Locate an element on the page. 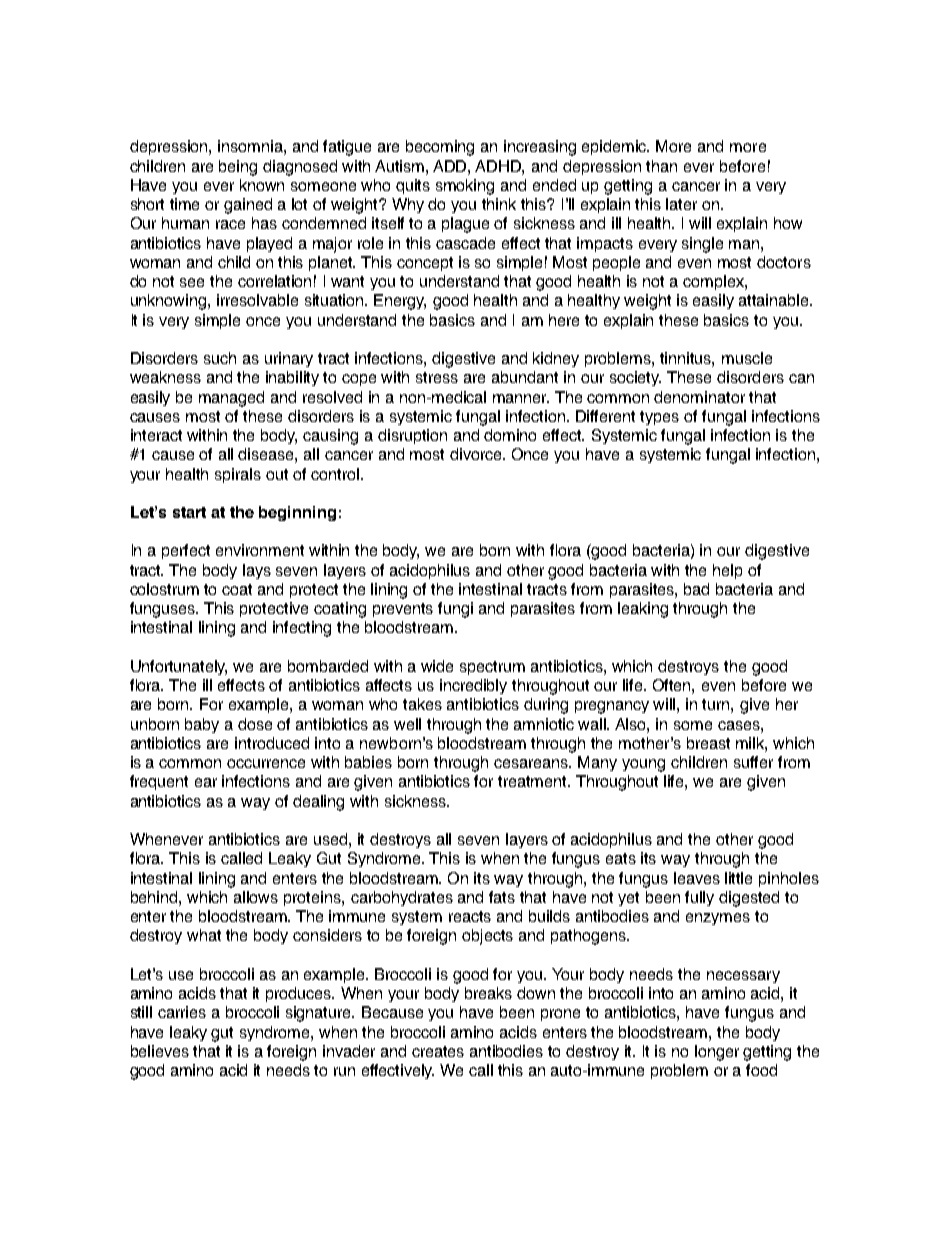 The width and height of the image is (952, 1233). muscle is located at coordinates (747, 358).
